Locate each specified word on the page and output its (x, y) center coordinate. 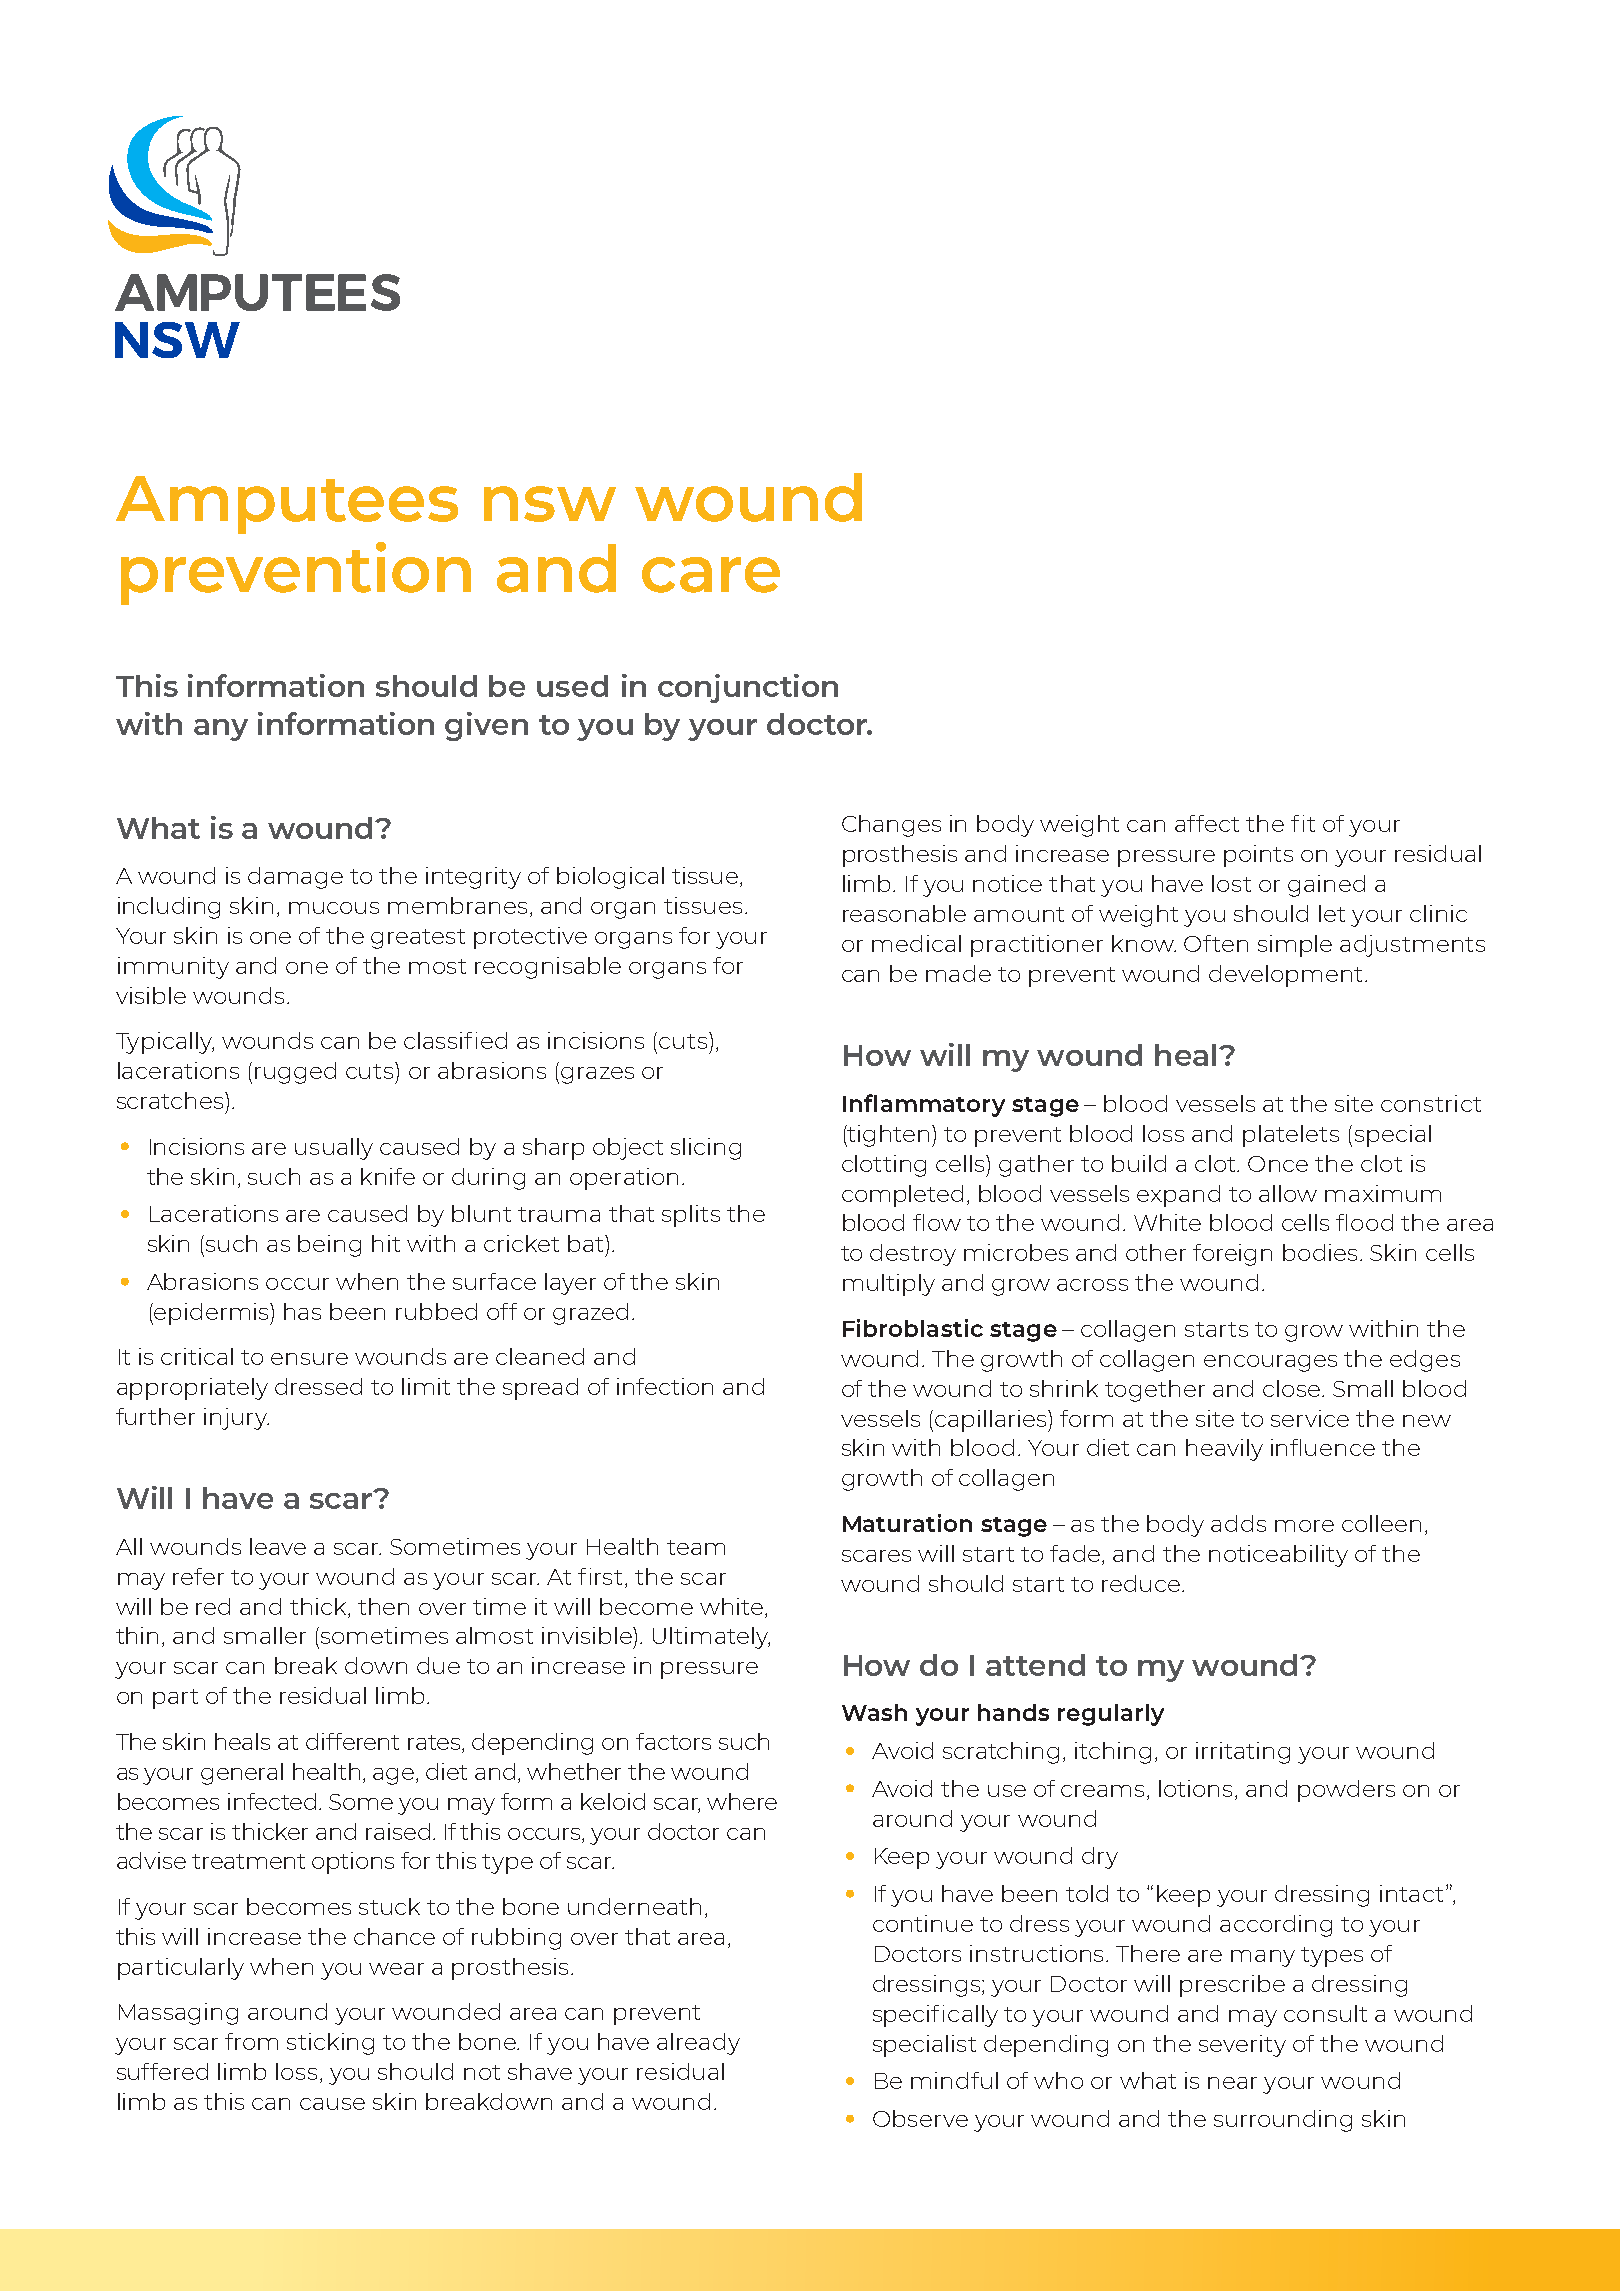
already (698, 2044)
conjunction (748, 688)
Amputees (287, 505)
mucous (334, 908)
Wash (874, 1712)
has (302, 1311)
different (352, 1741)
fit (1303, 823)
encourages (1270, 1363)
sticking (330, 2044)
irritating (1243, 1753)
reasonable (904, 913)
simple (1295, 946)
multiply (889, 1285)
